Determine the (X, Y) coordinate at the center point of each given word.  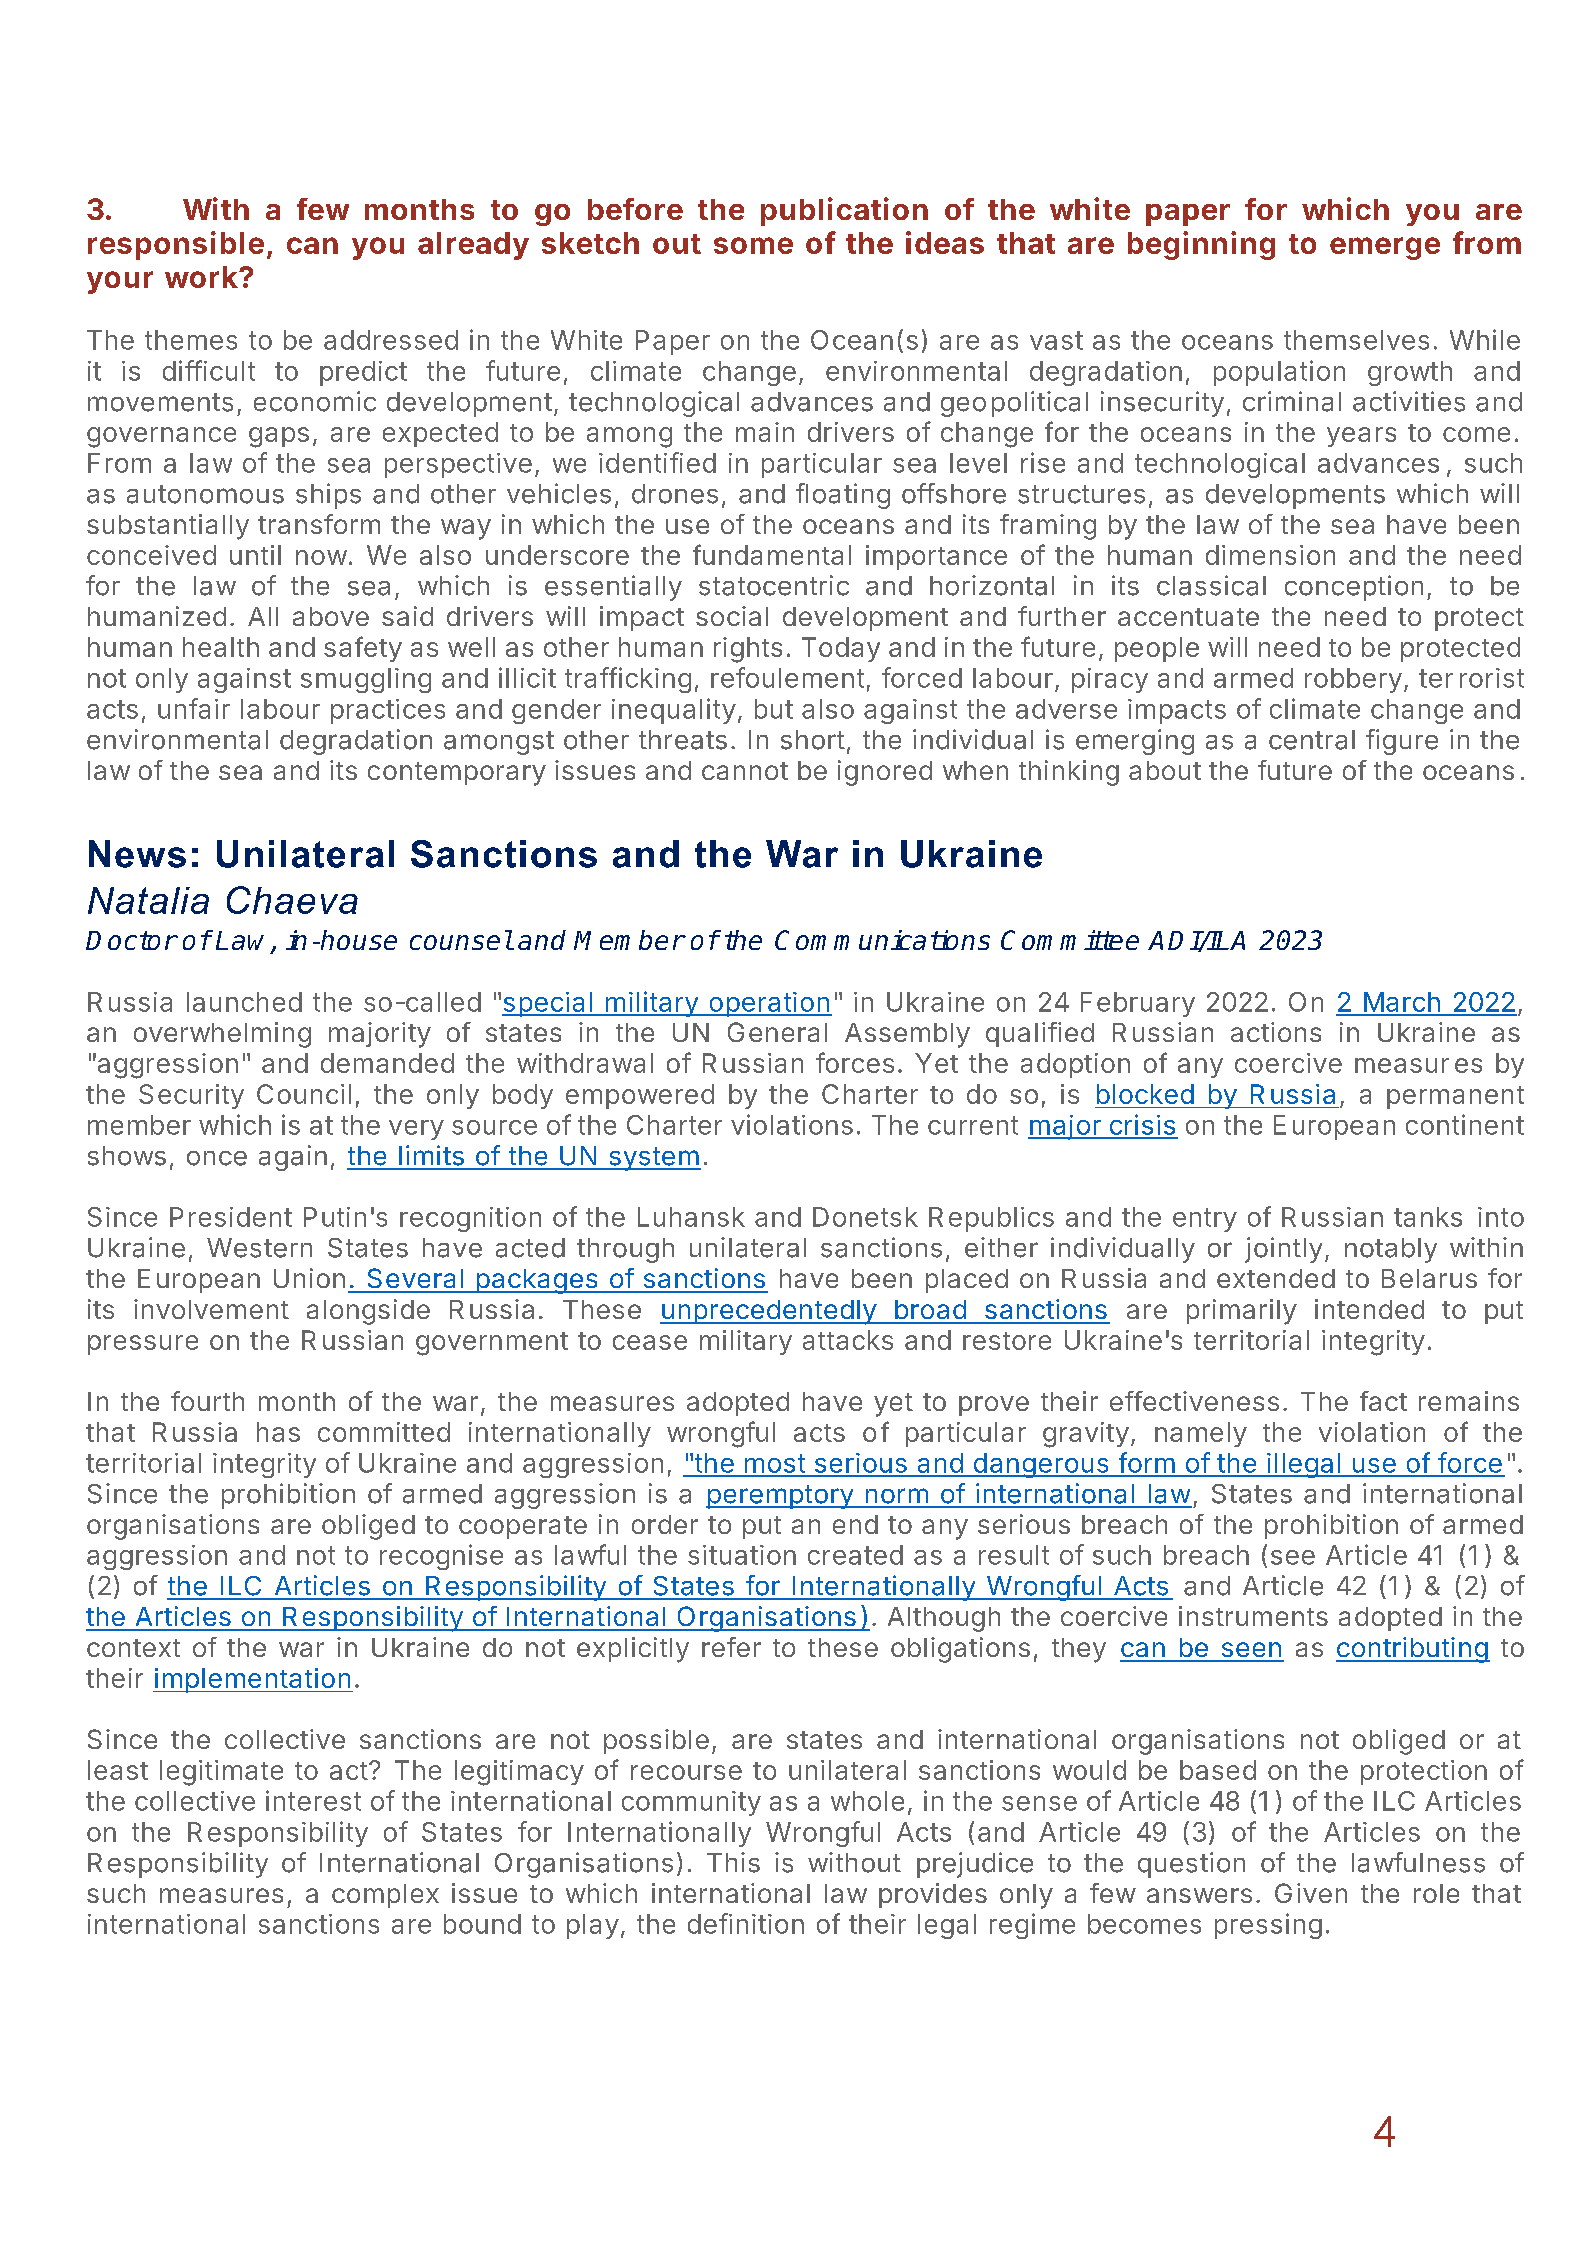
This (733, 1862)
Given (1311, 1893)
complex (385, 1896)
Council (304, 1094)
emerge (1385, 248)
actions (1276, 1032)
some (753, 245)
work (202, 277)
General (777, 1032)
